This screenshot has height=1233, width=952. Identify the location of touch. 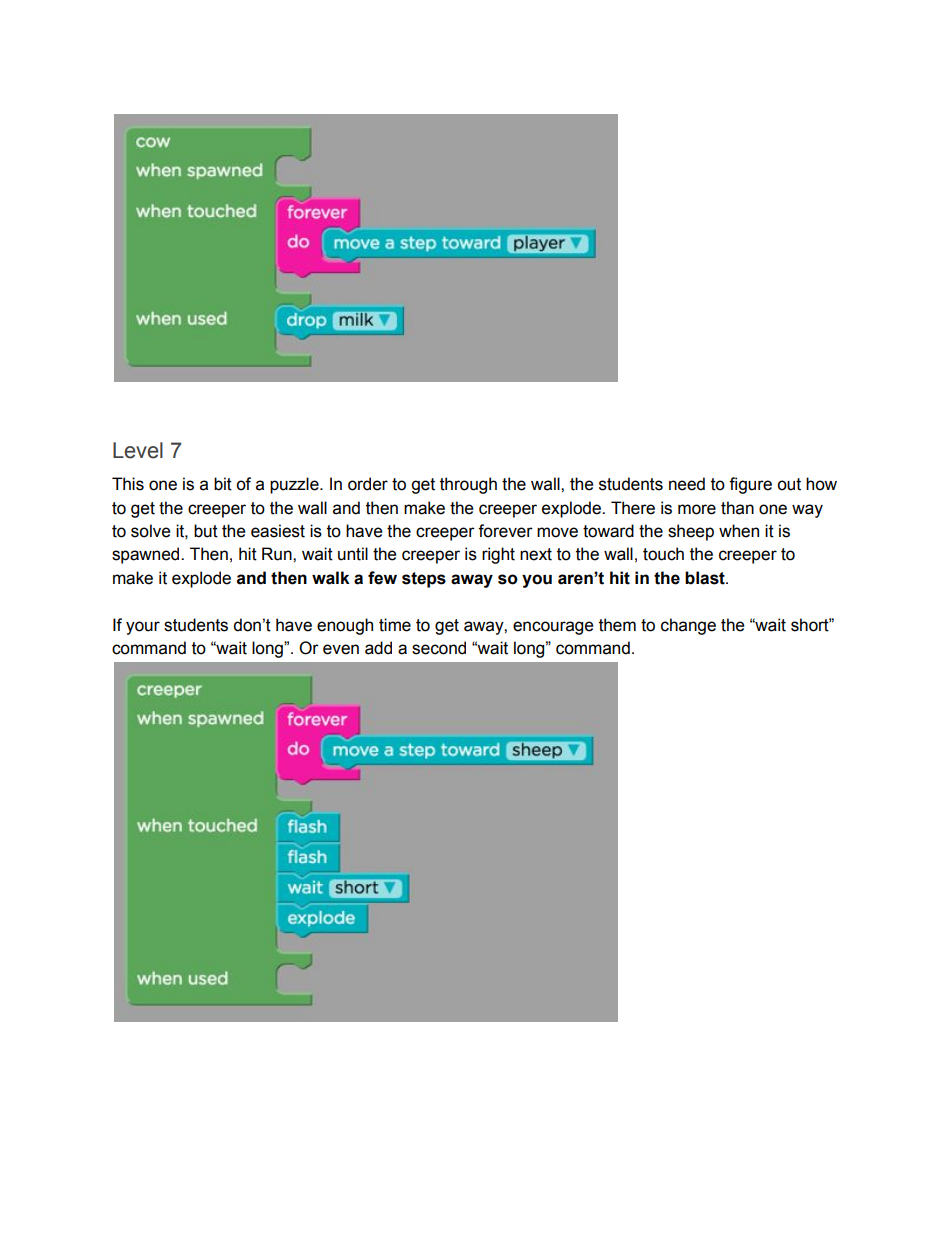
(663, 554).
